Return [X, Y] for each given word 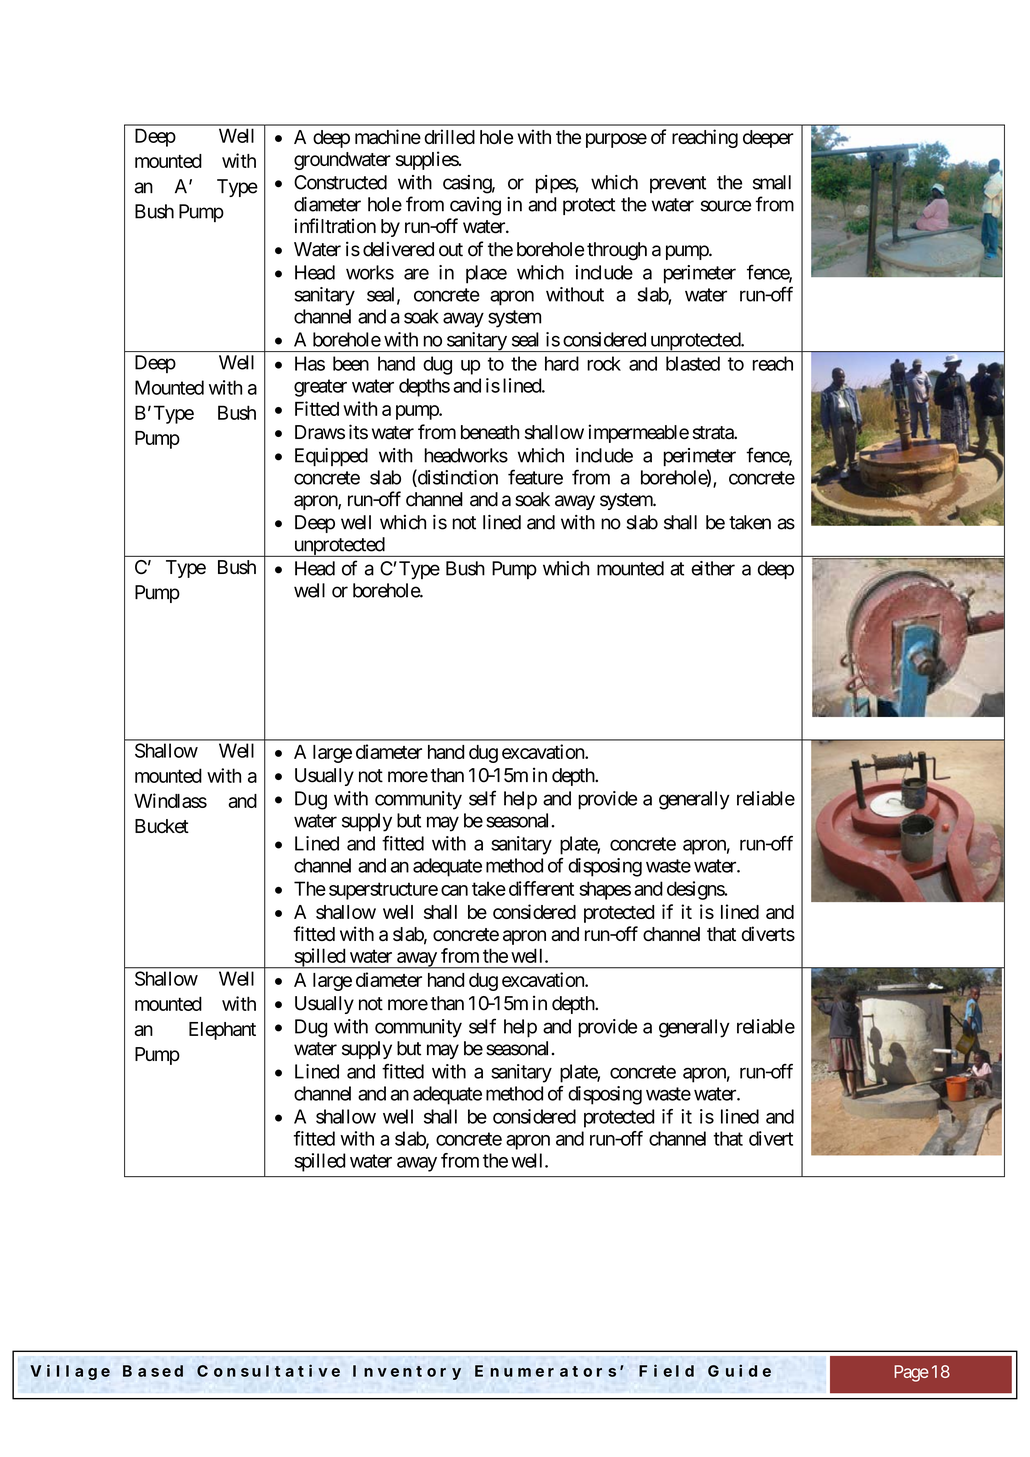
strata [714, 433]
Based [153, 1371]
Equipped [331, 457]
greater [320, 388]
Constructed [340, 182]
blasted [693, 363]
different [541, 888]
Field [666, 1370]
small [772, 182]
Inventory [407, 1372]
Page [911, 1373]
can [454, 890]
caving [475, 206]
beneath [490, 432]
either [713, 568]
